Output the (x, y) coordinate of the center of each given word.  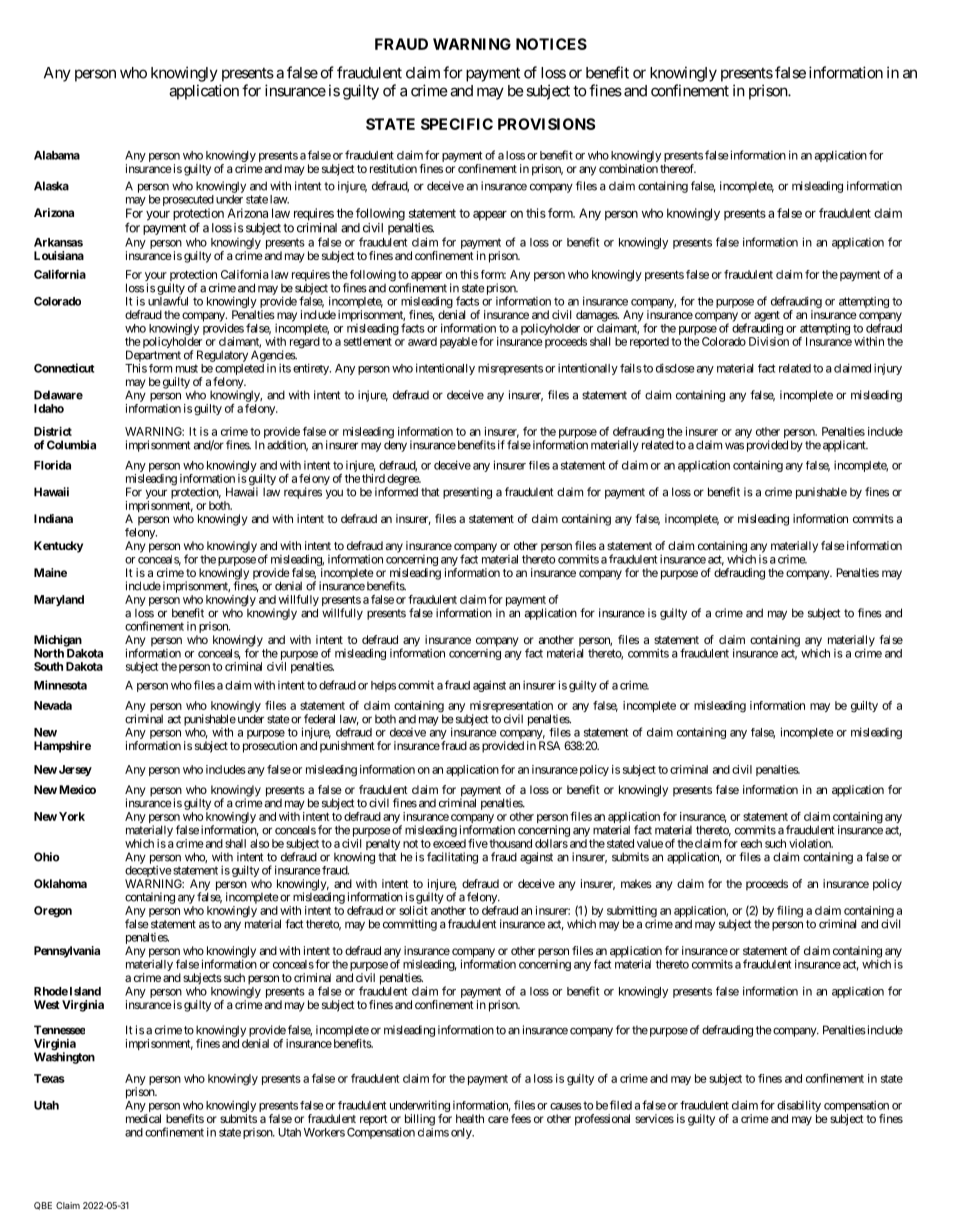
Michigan (58, 641)
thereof (678, 168)
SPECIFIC (457, 124)
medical (143, 1118)
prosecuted (188, 202)
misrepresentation (511, 708)
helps (383, 686)
